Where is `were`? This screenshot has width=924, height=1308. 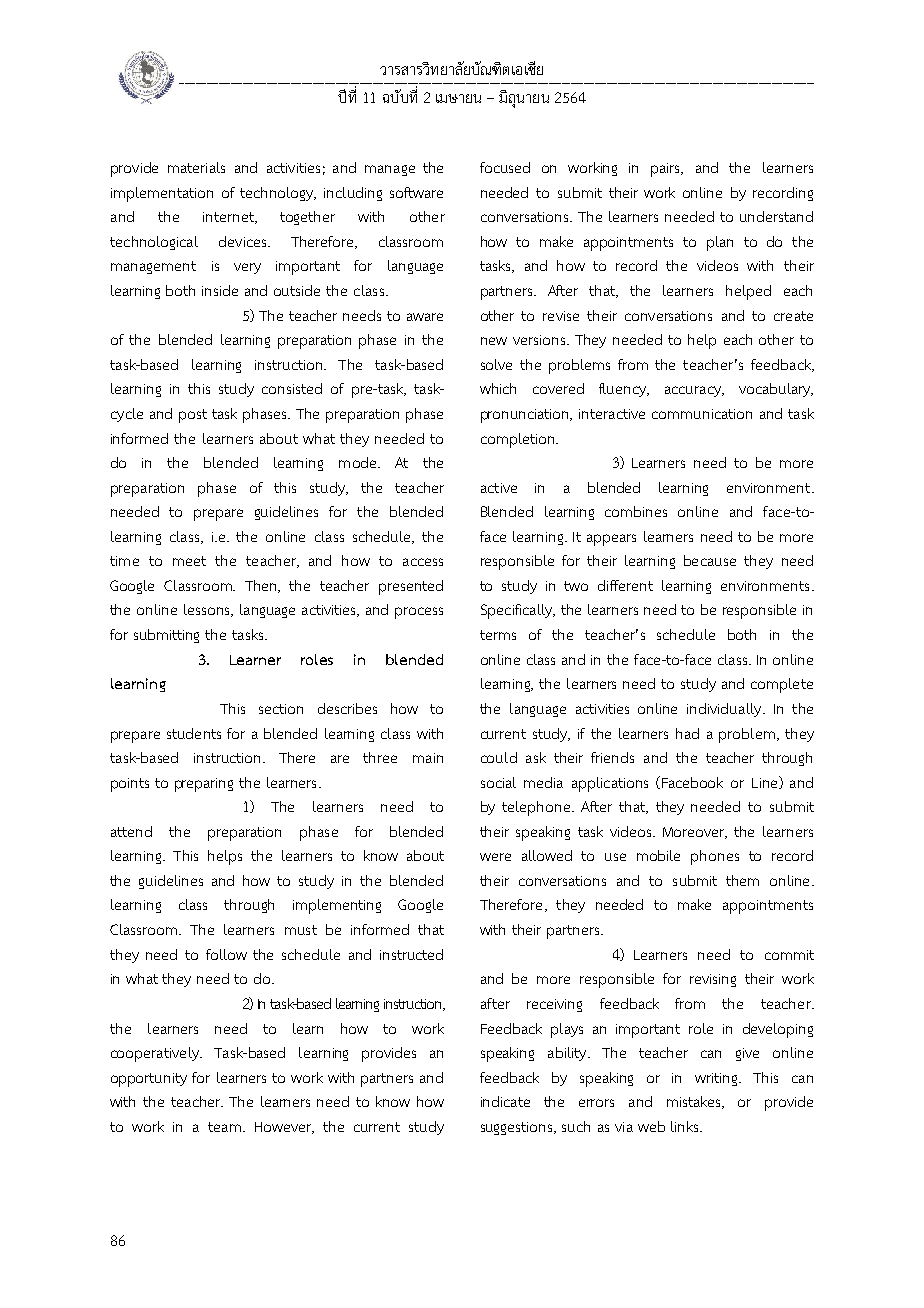
were is located at coordinates (495, 857).
